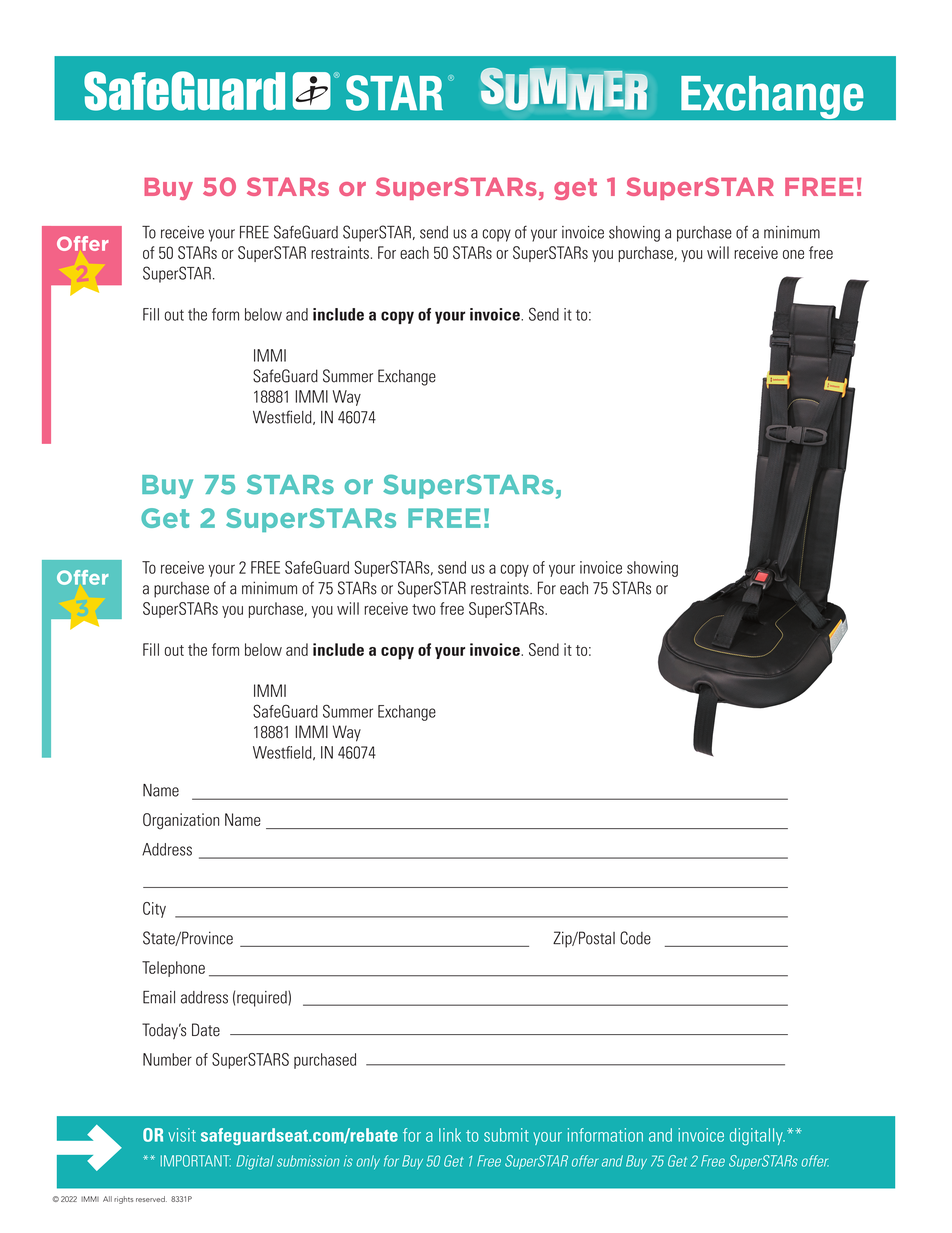  What do you see at coordinates (206, 1030) in the screenshot?
I see `Date` at bounding box center [206, 1030].
